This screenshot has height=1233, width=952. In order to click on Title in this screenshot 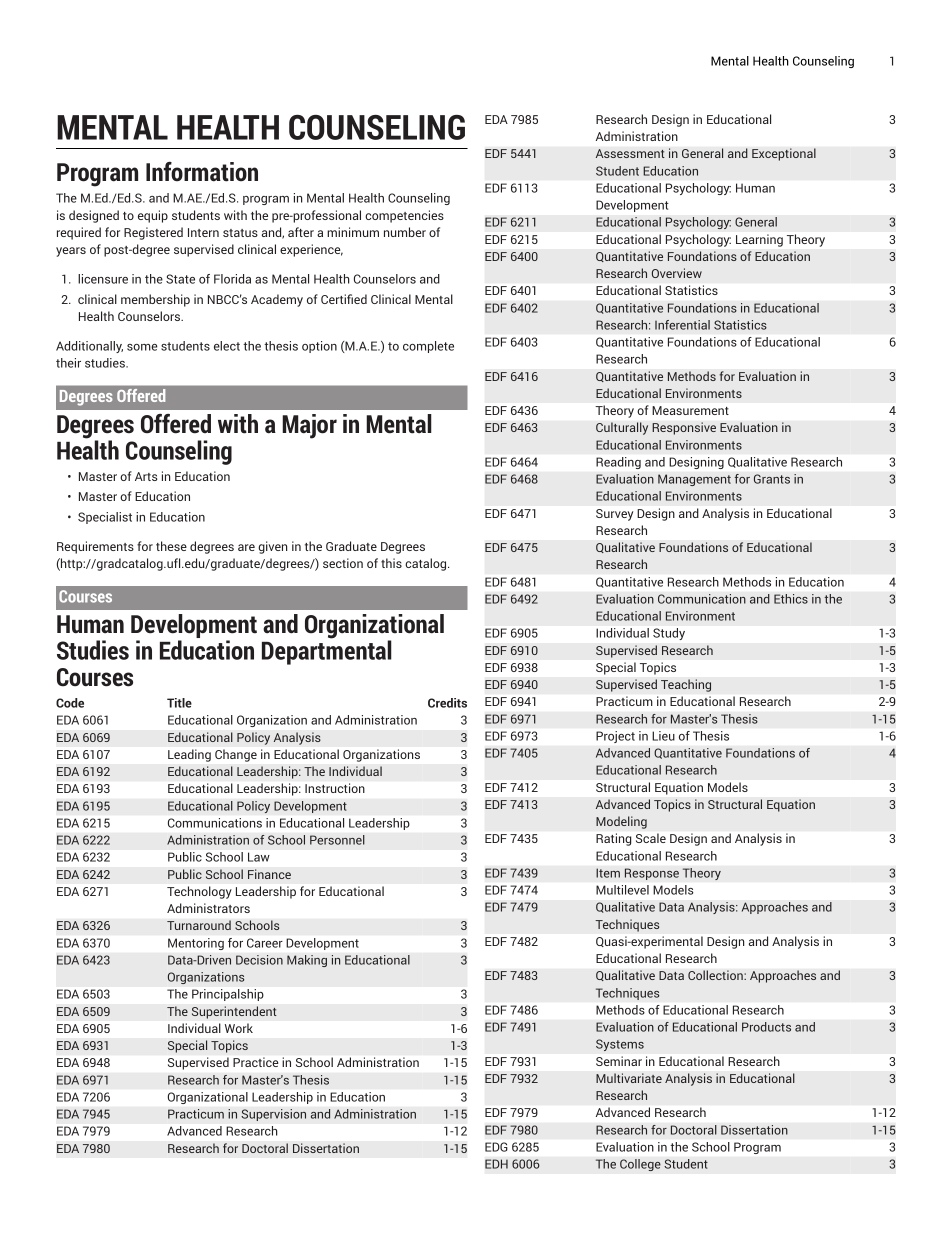, I will do `click(179, 703)`.
